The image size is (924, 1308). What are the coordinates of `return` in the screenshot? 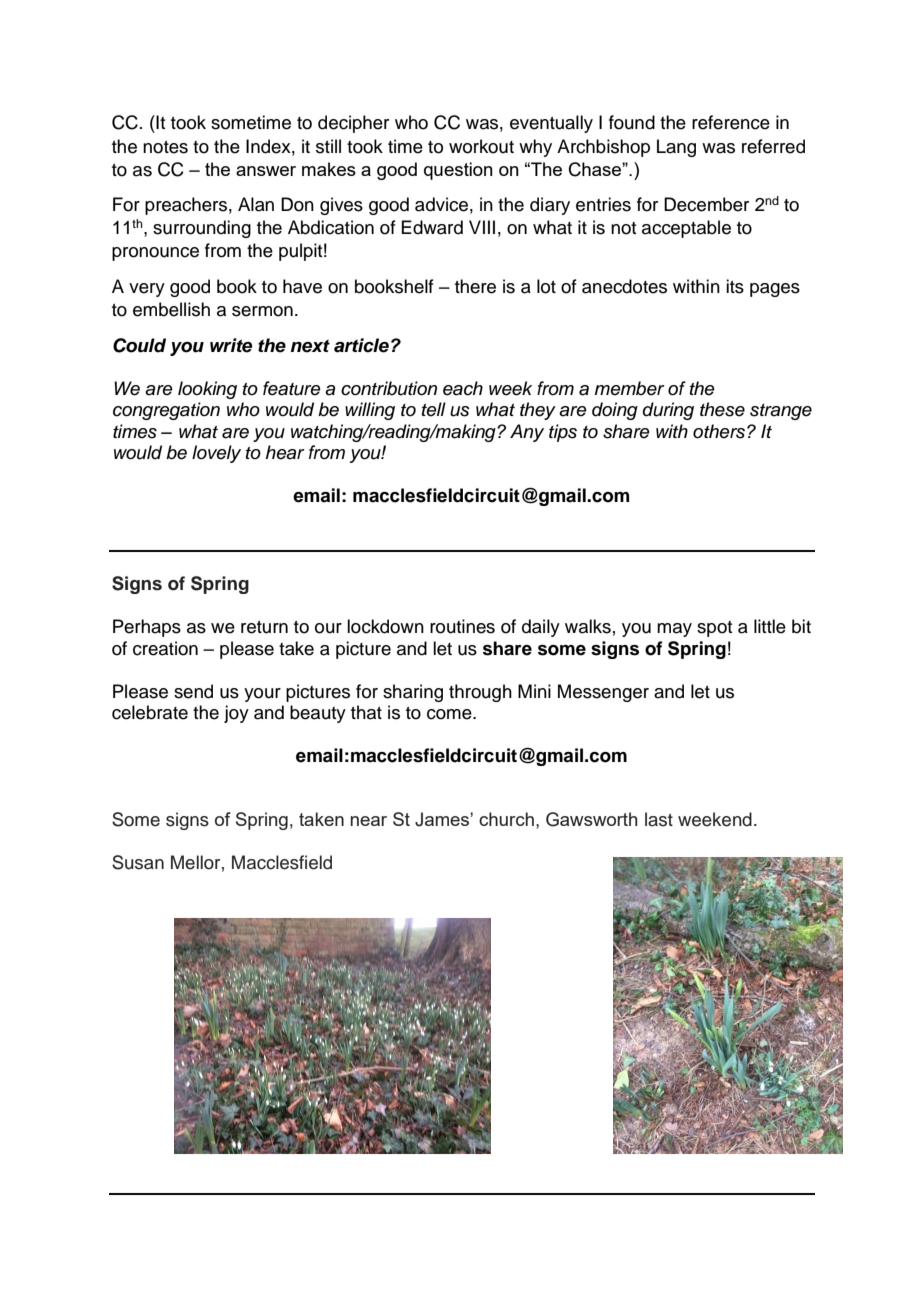 It's located at (264, 627).
